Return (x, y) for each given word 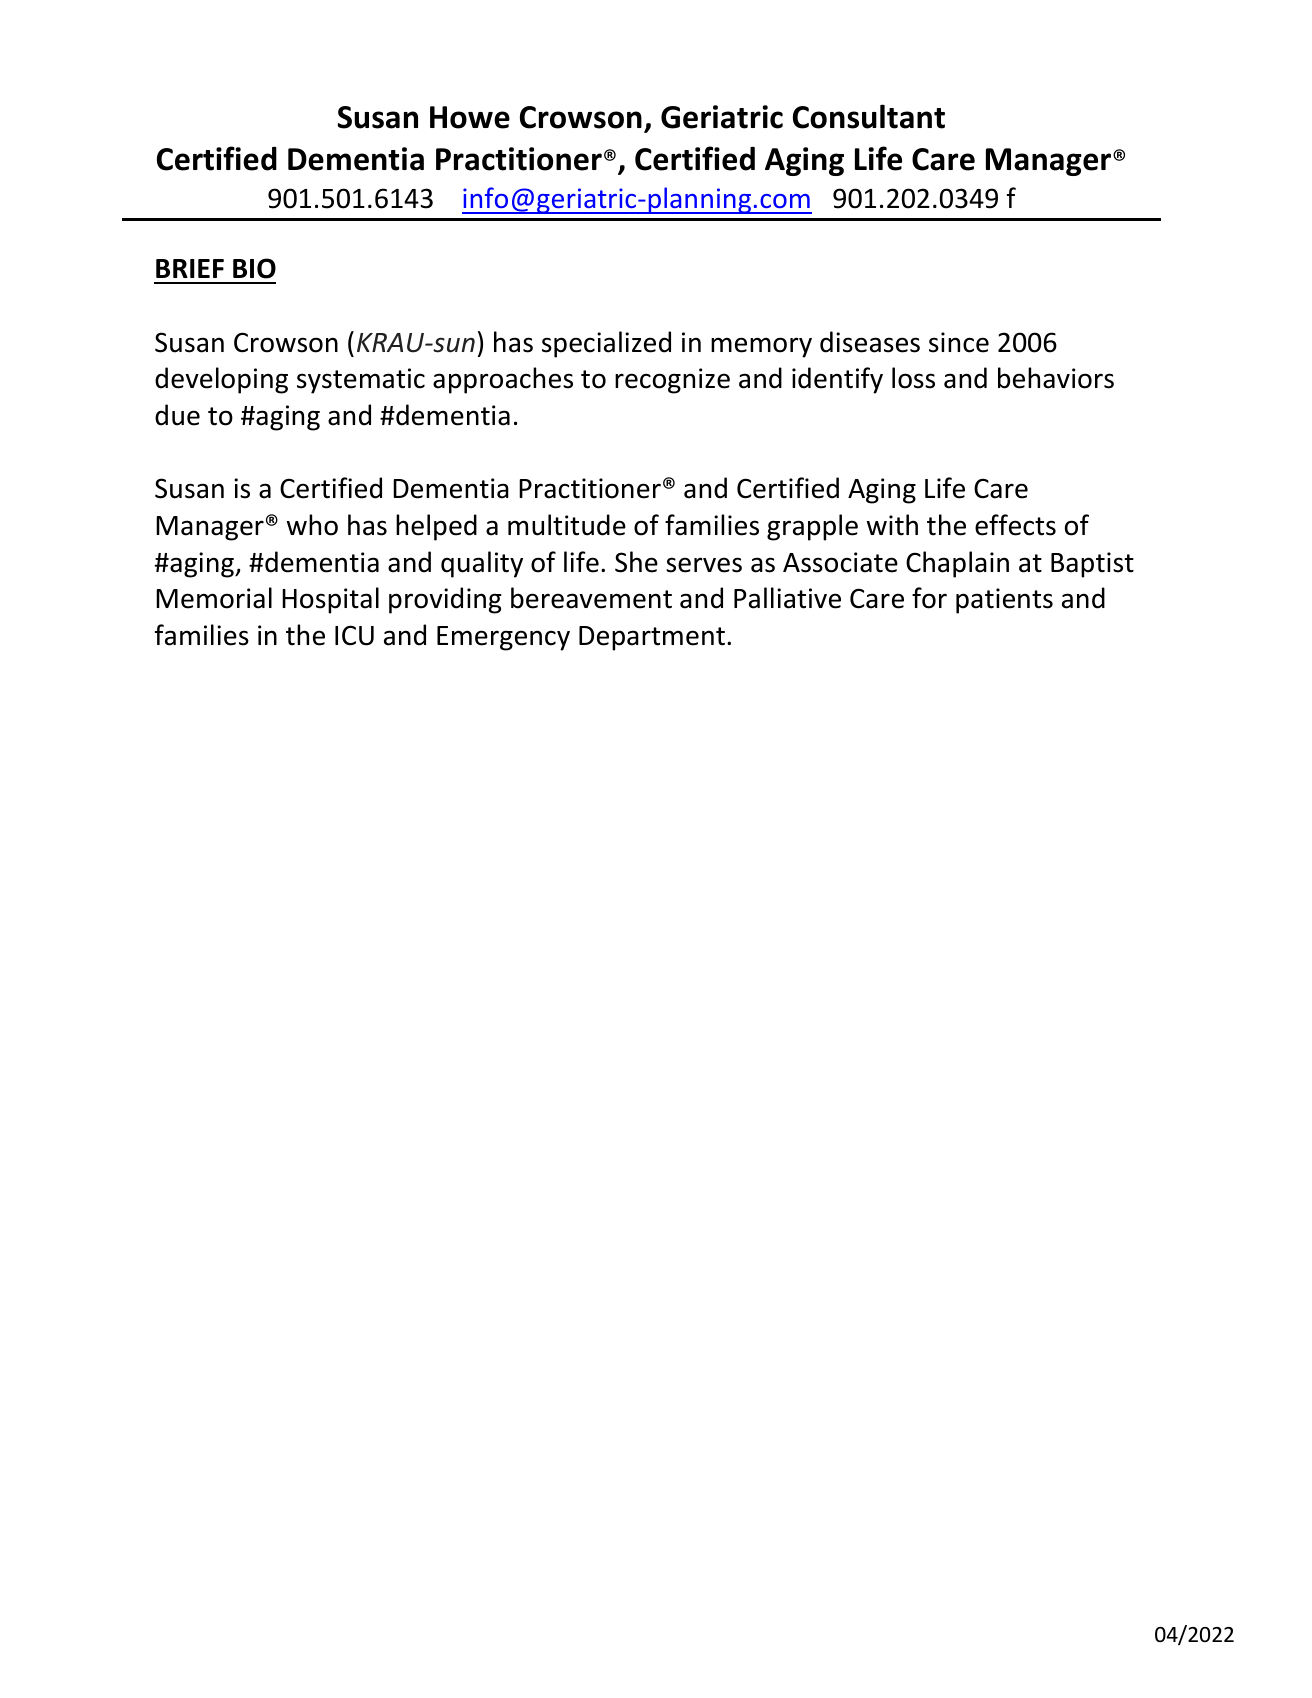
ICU (354, 635)
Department (652, 638)
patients (1004, 601)
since (959, 342)
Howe (470, 117)
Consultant (869, 116)
